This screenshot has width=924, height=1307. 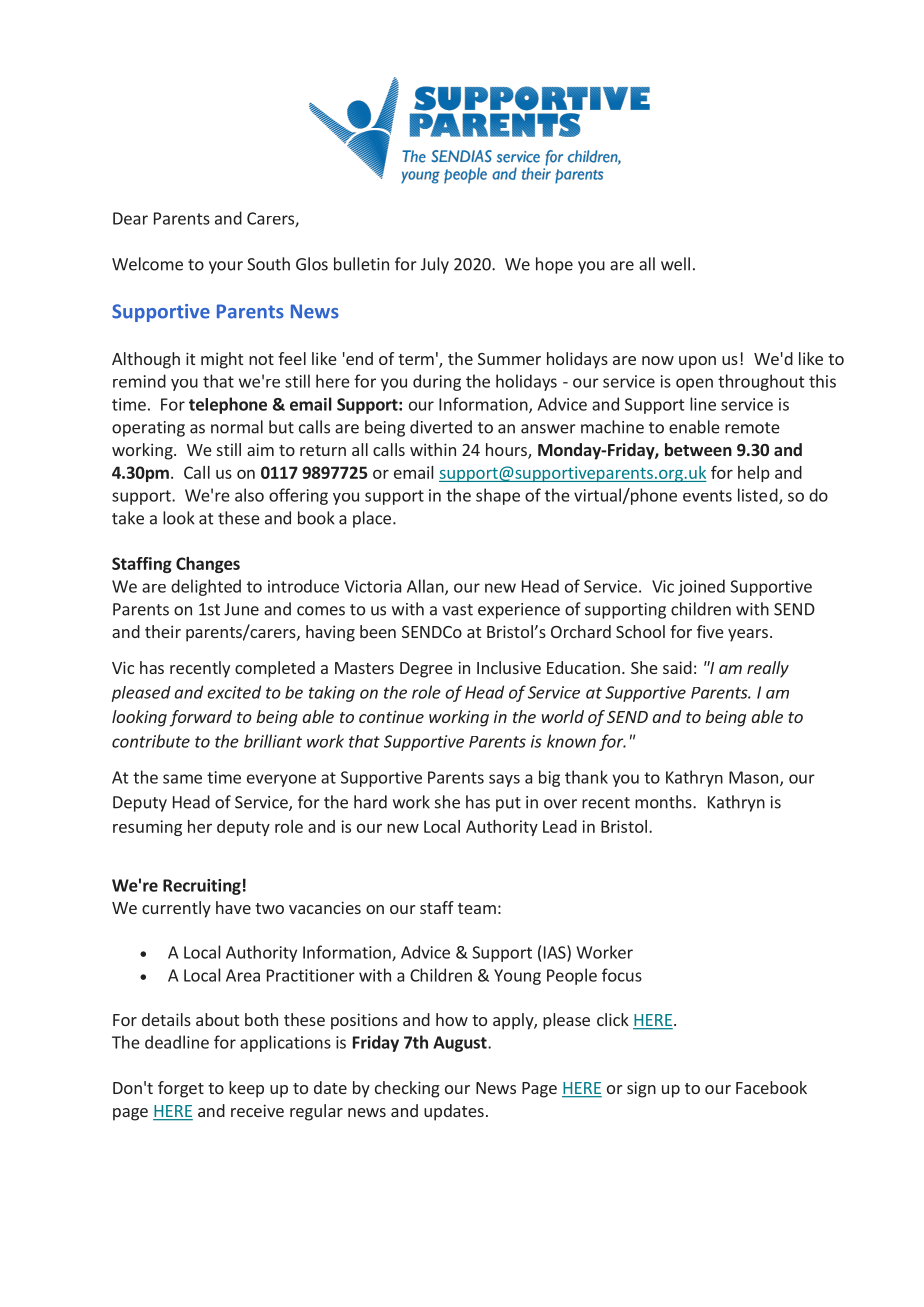 I want to click on forget, so click(x=181, y=1089).
